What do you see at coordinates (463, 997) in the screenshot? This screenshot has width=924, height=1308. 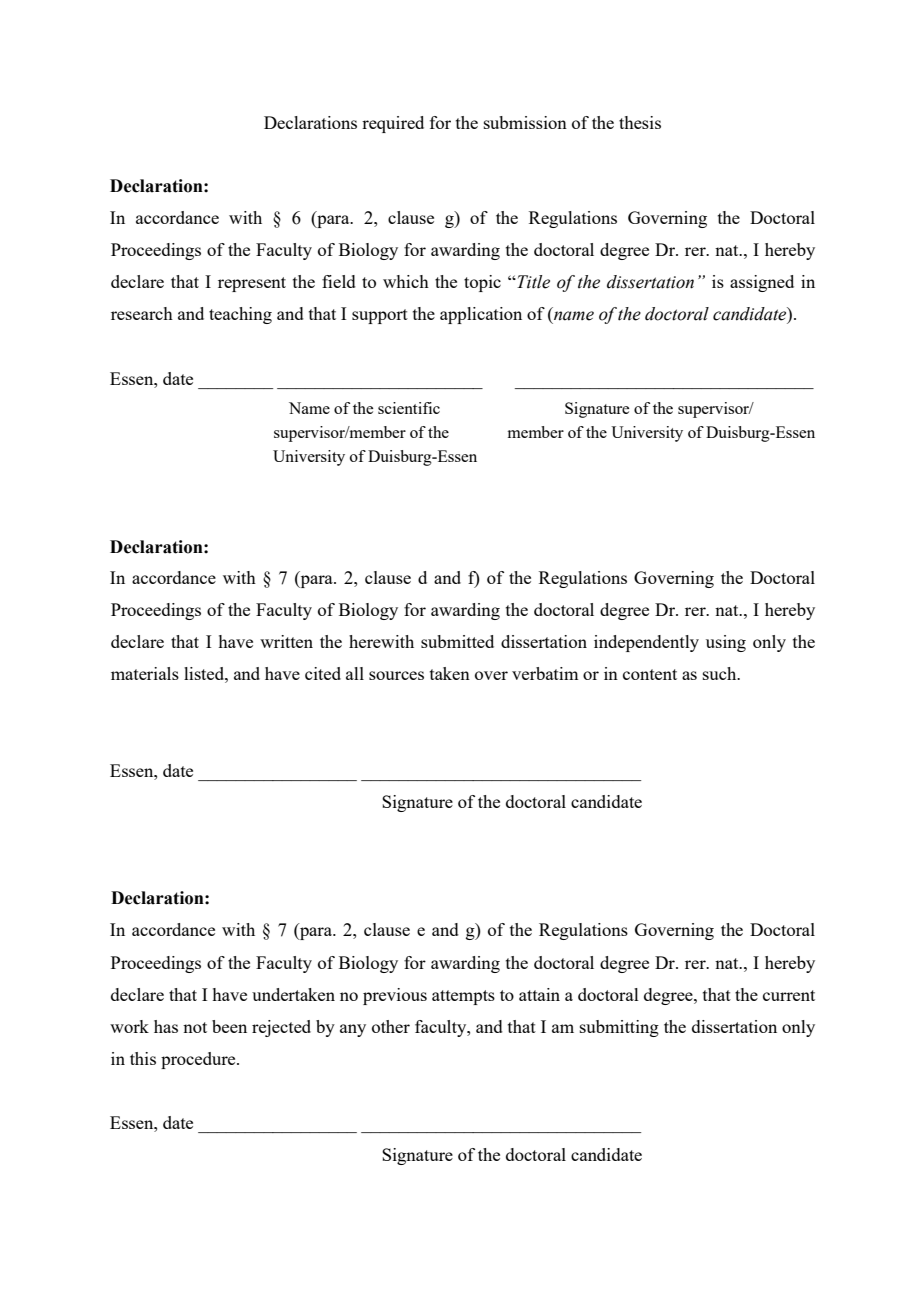 I see `attempts` at bounding box center [463, 997].
